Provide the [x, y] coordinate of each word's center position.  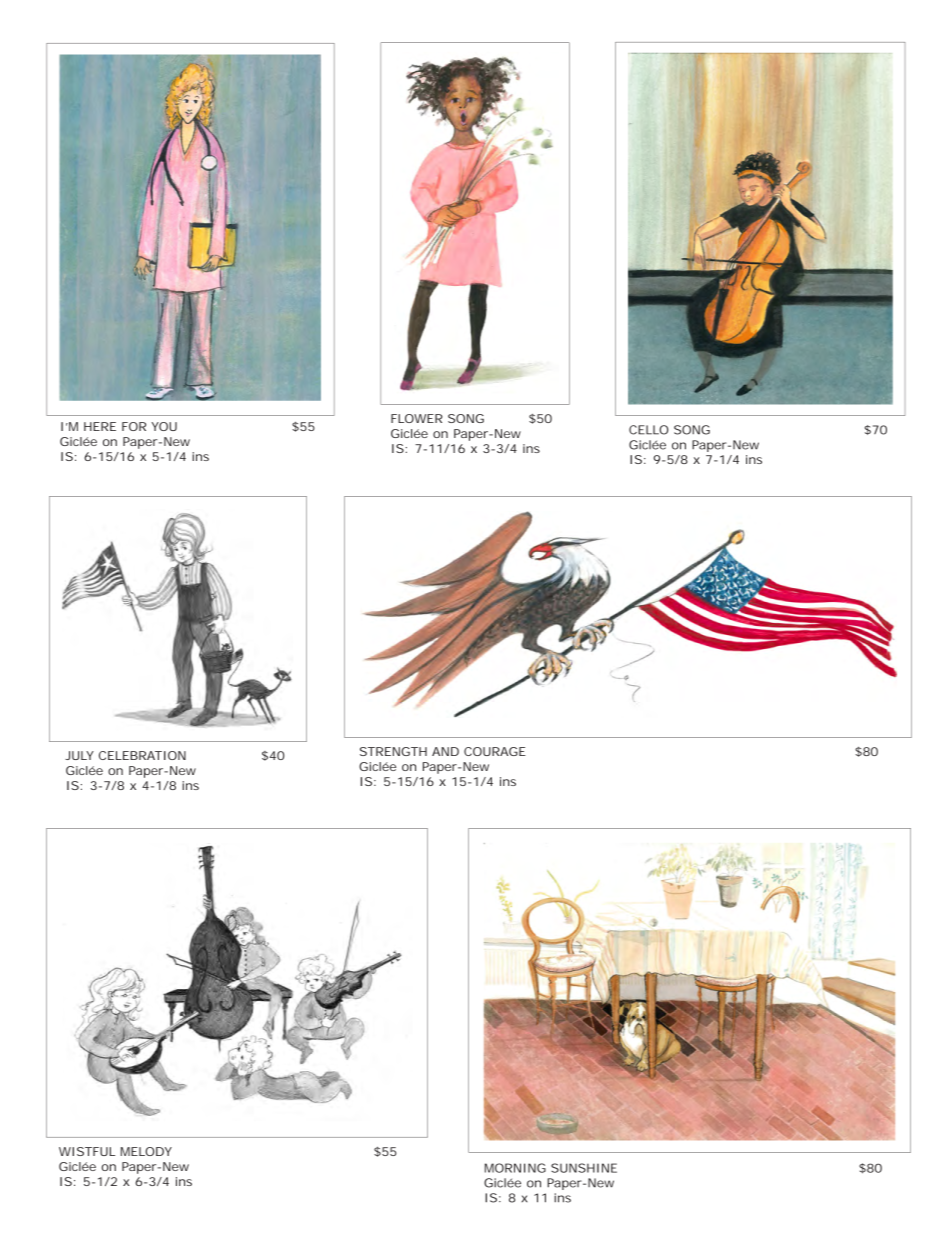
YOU [164, 426]
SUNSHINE [584, 1168]
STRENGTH [393, 751]
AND [445, 751]
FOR [134, 426]
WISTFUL [87, 1151]
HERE [100, 426]
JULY [79, 755]
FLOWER [417, 418]
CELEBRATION [142, 755]
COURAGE [495, 751]
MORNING [515, 1168]
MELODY [146, 1151]
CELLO [648, 430]
